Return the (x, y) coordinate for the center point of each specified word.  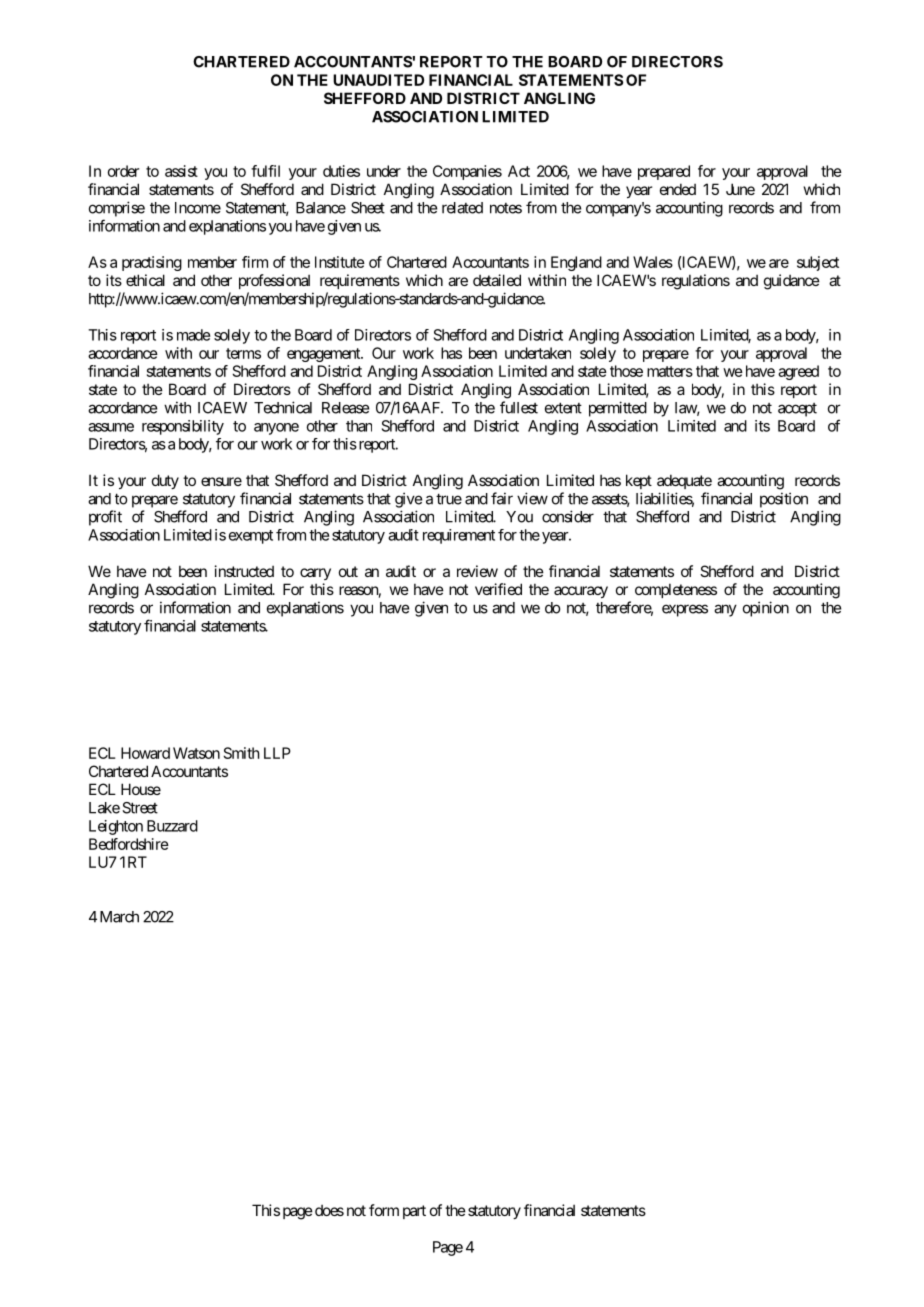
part (414, 1212)
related (462, 208)
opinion (766, 609)
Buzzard (172, 826)
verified (498, 589)
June (740, 189)
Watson (196, 753)
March (119, 917)
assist (181, 171)
